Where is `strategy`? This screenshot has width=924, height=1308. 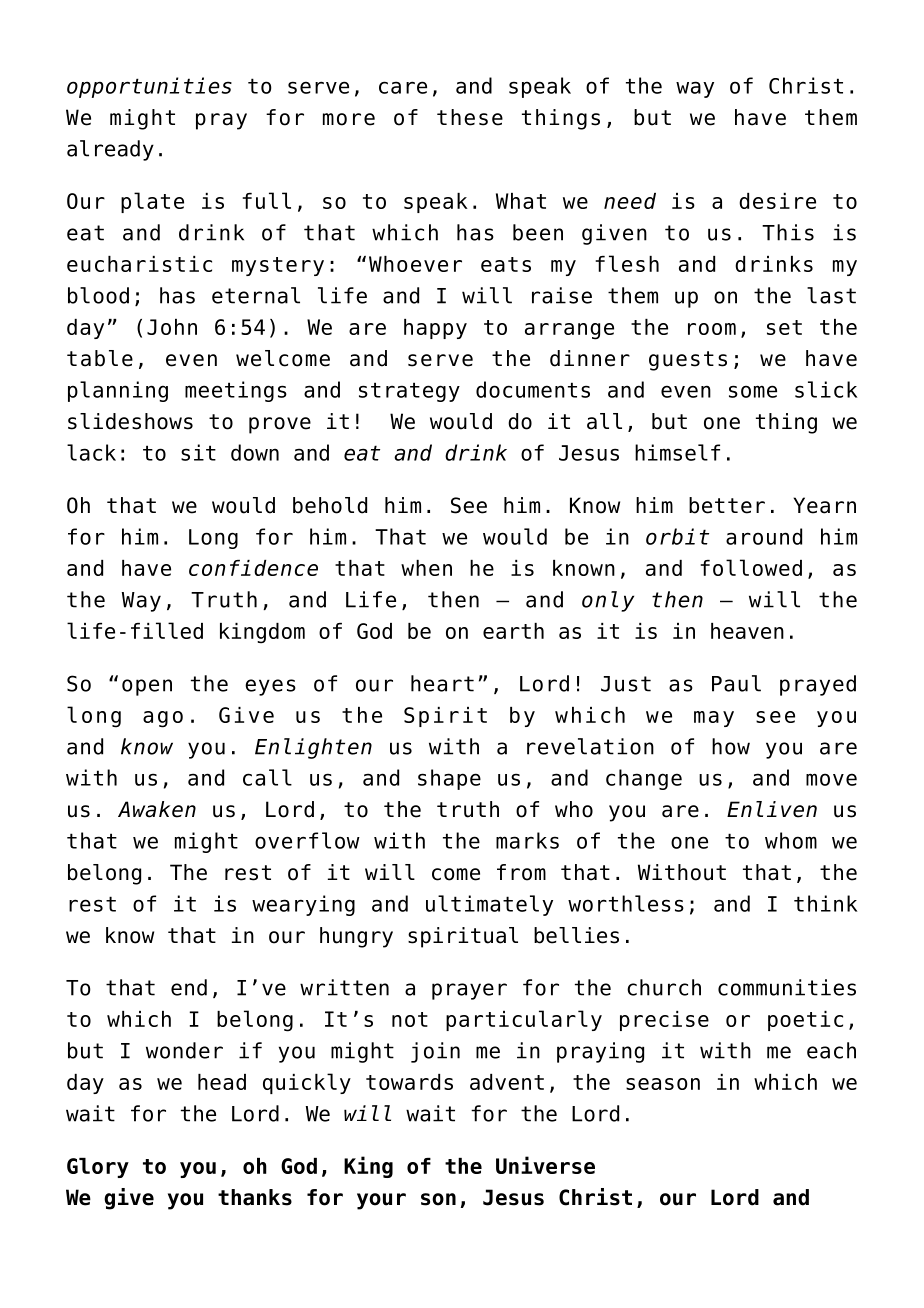
strategy is located at coordinates (409, 392).
